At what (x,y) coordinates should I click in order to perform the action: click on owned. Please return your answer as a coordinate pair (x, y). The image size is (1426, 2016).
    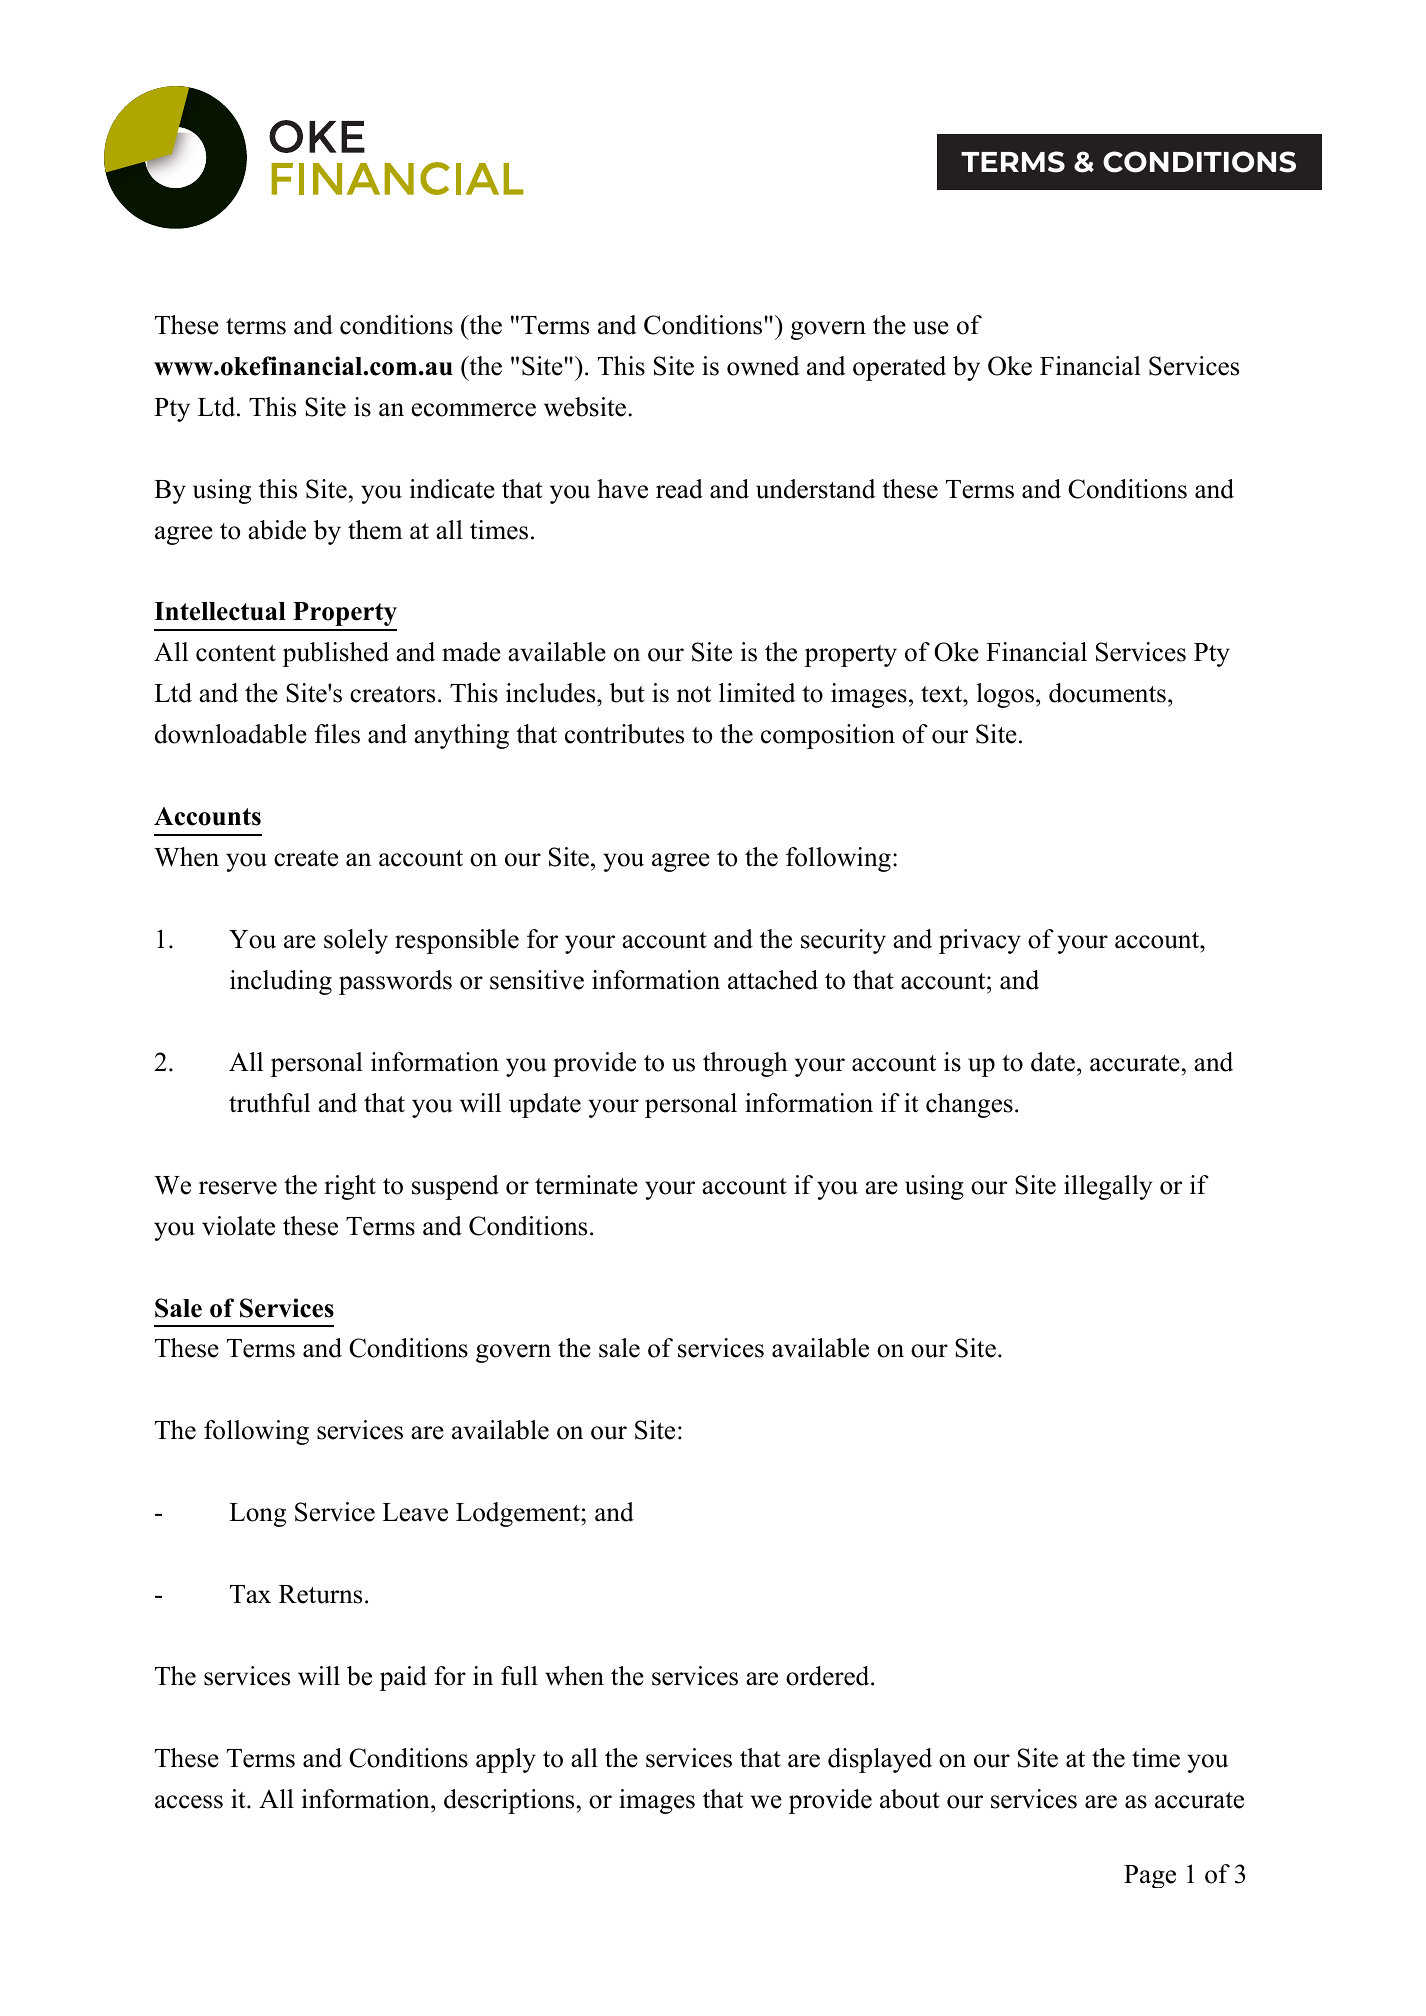
    Looking at the image, I should click on (763, 366).
